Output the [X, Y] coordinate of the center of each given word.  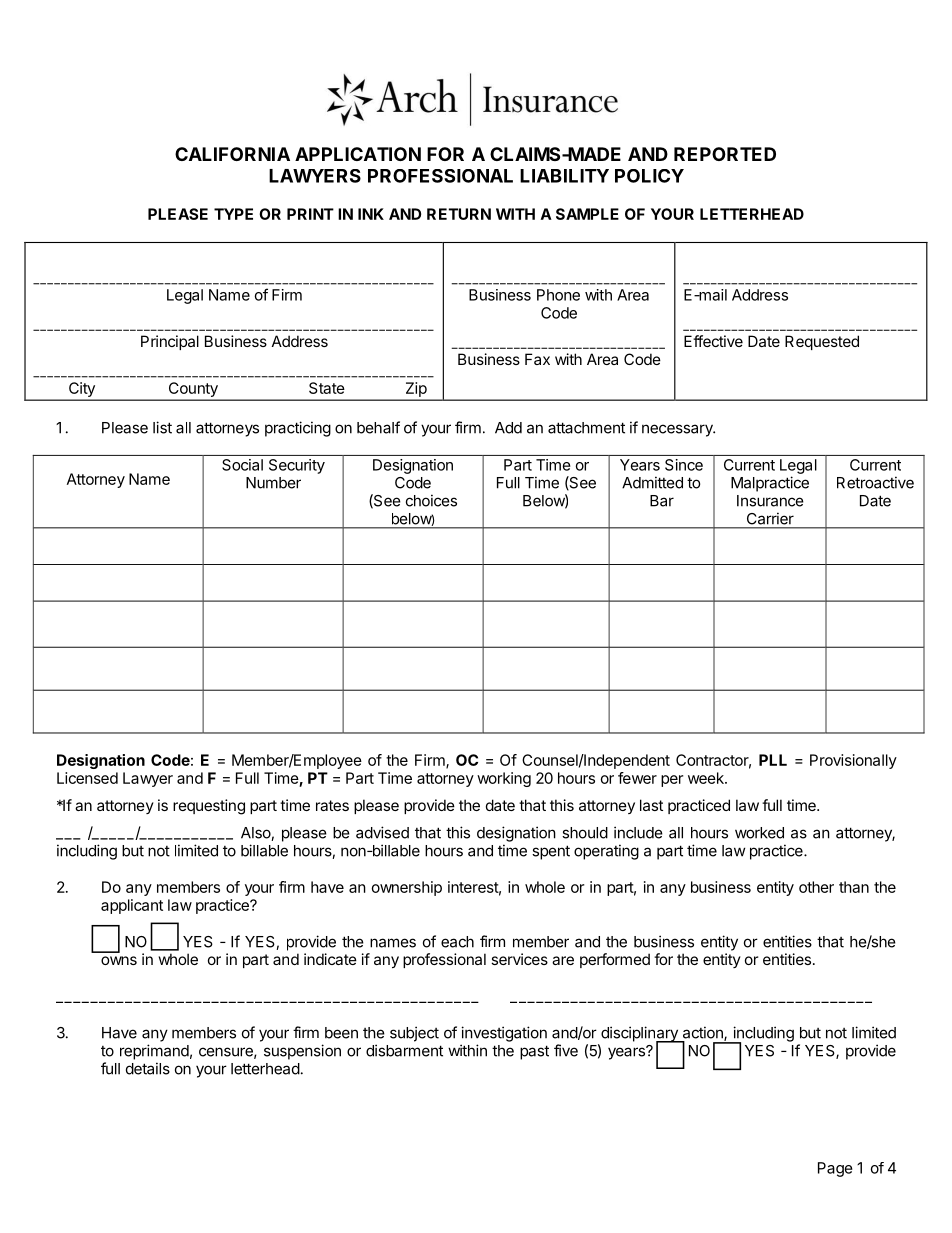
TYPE [233, 214]
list [162, 427]
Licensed [87, 778]
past [534, 1052]
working [504, 779]
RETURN [459, 214]
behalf [378, 427]
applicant [132, 906]
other [816, 887]
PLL [773, 760]
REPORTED [725, 154]
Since [684, 465]
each [457, 942]
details [148, 1068]
